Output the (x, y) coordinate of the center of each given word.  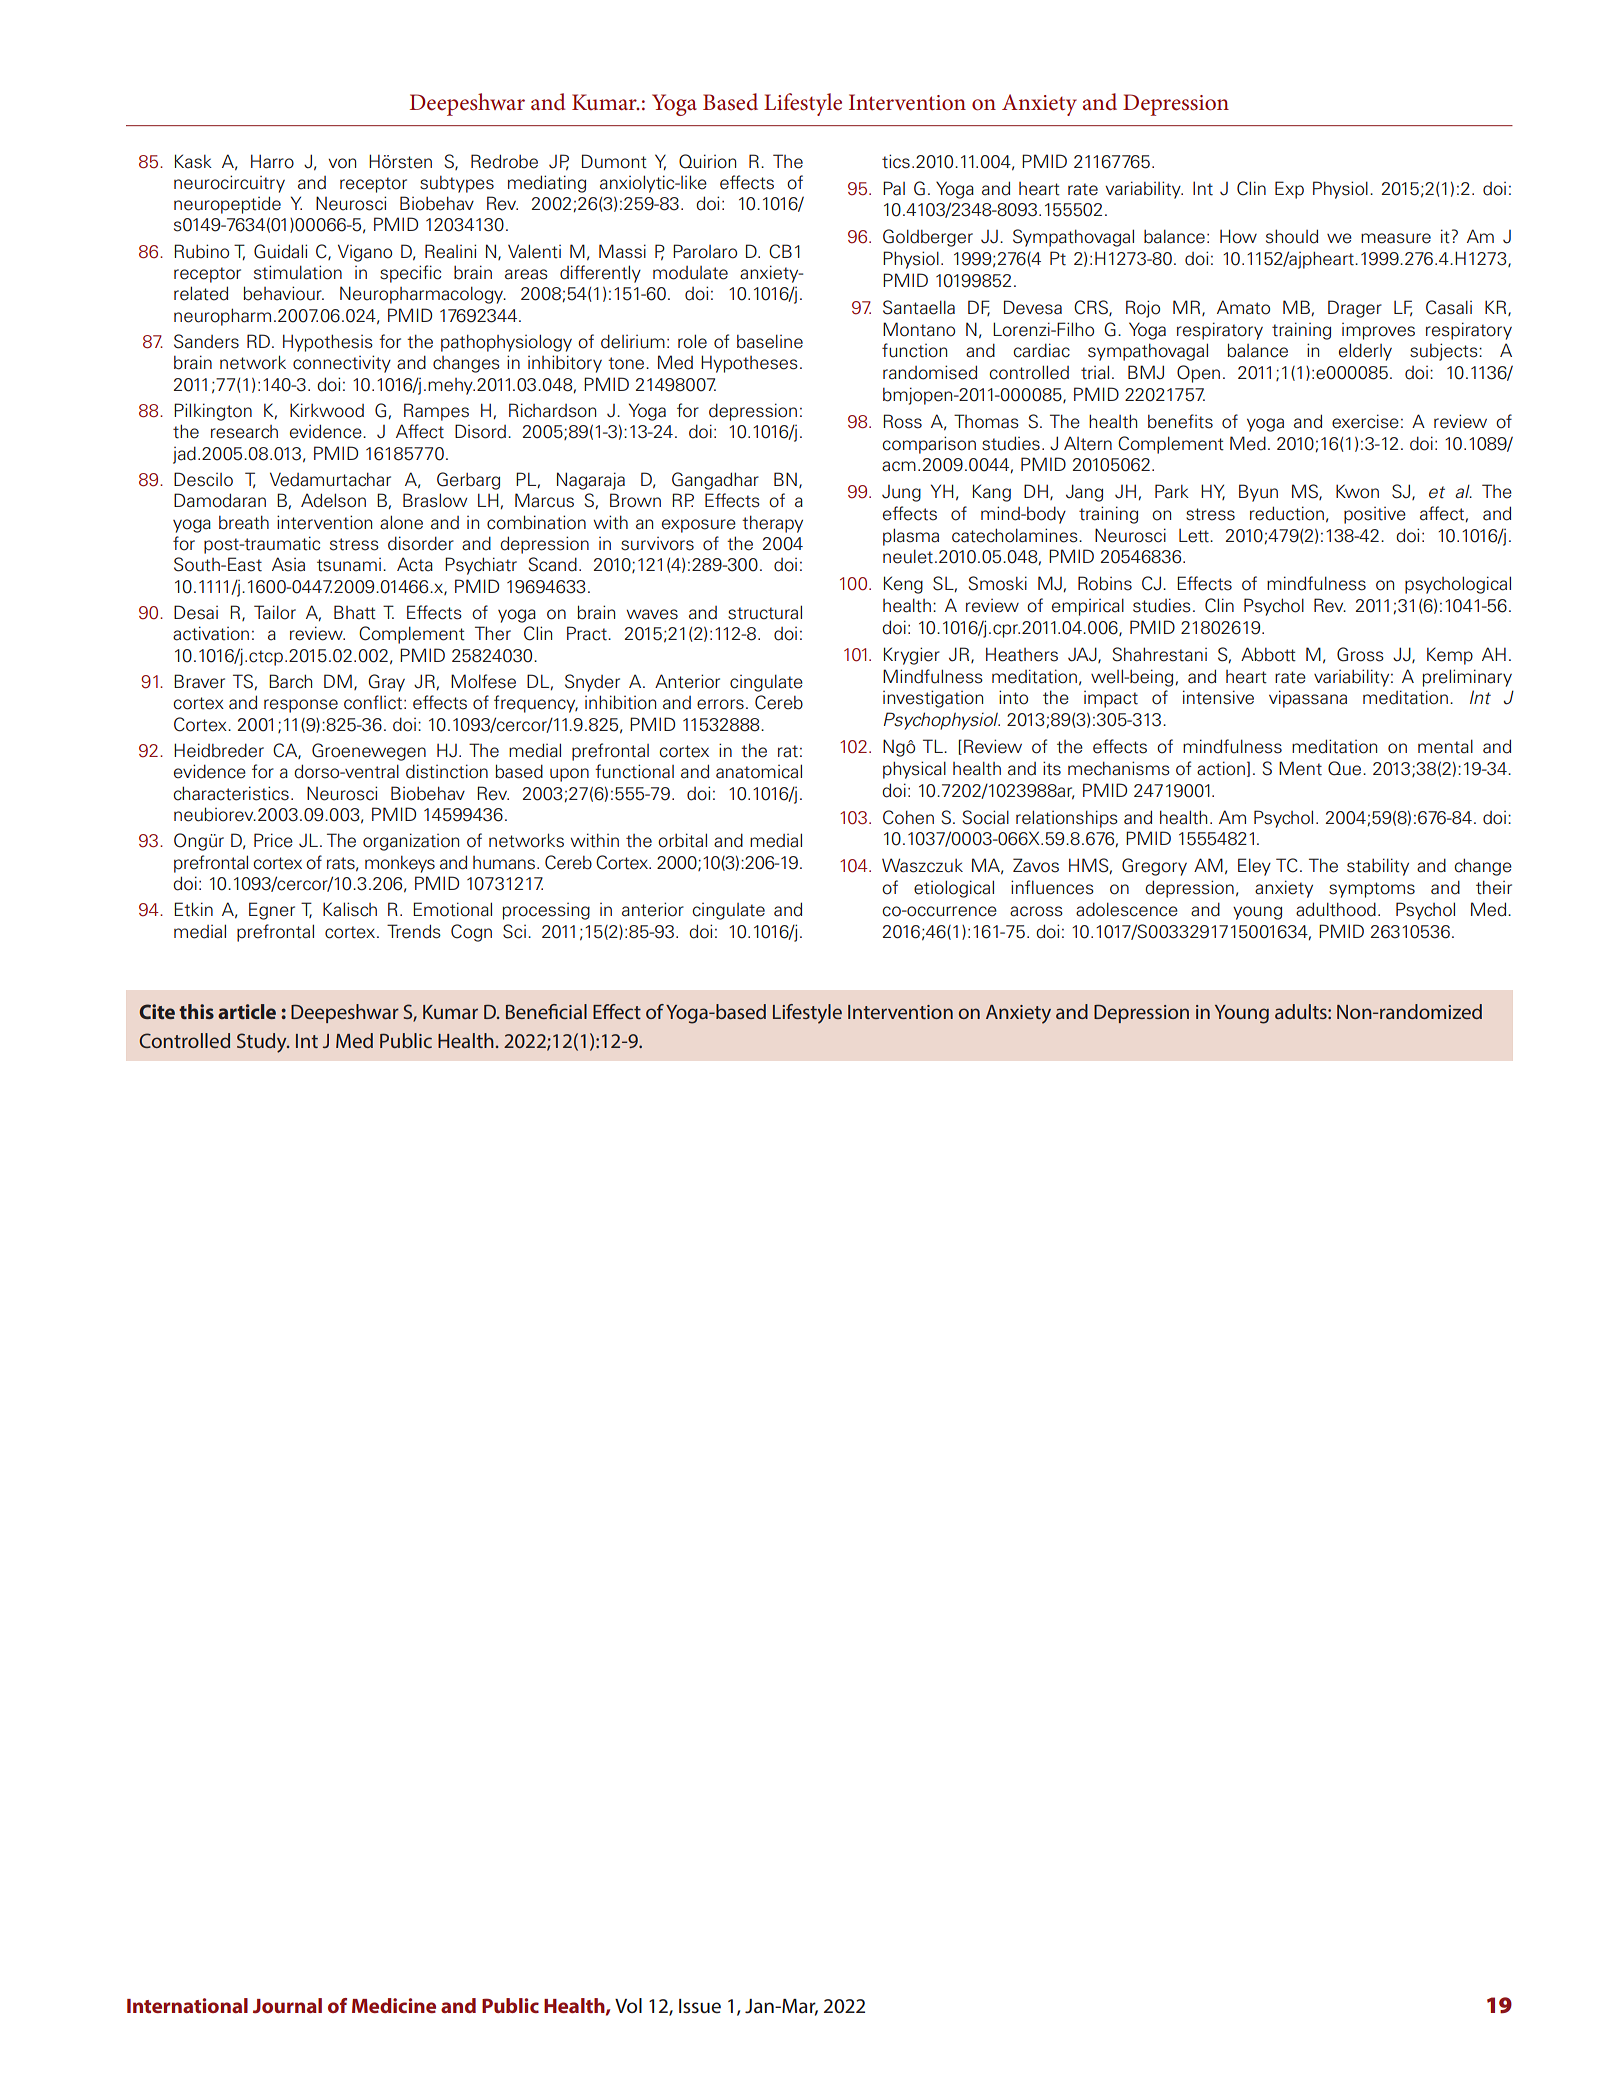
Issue (700, 2006)
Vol (628, 2005)
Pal (894, 188)
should (1292, 236)
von (342, 163)
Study (263, 1043)
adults (1302, 1011)
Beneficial (546, 1011)
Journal (287, 2005)
